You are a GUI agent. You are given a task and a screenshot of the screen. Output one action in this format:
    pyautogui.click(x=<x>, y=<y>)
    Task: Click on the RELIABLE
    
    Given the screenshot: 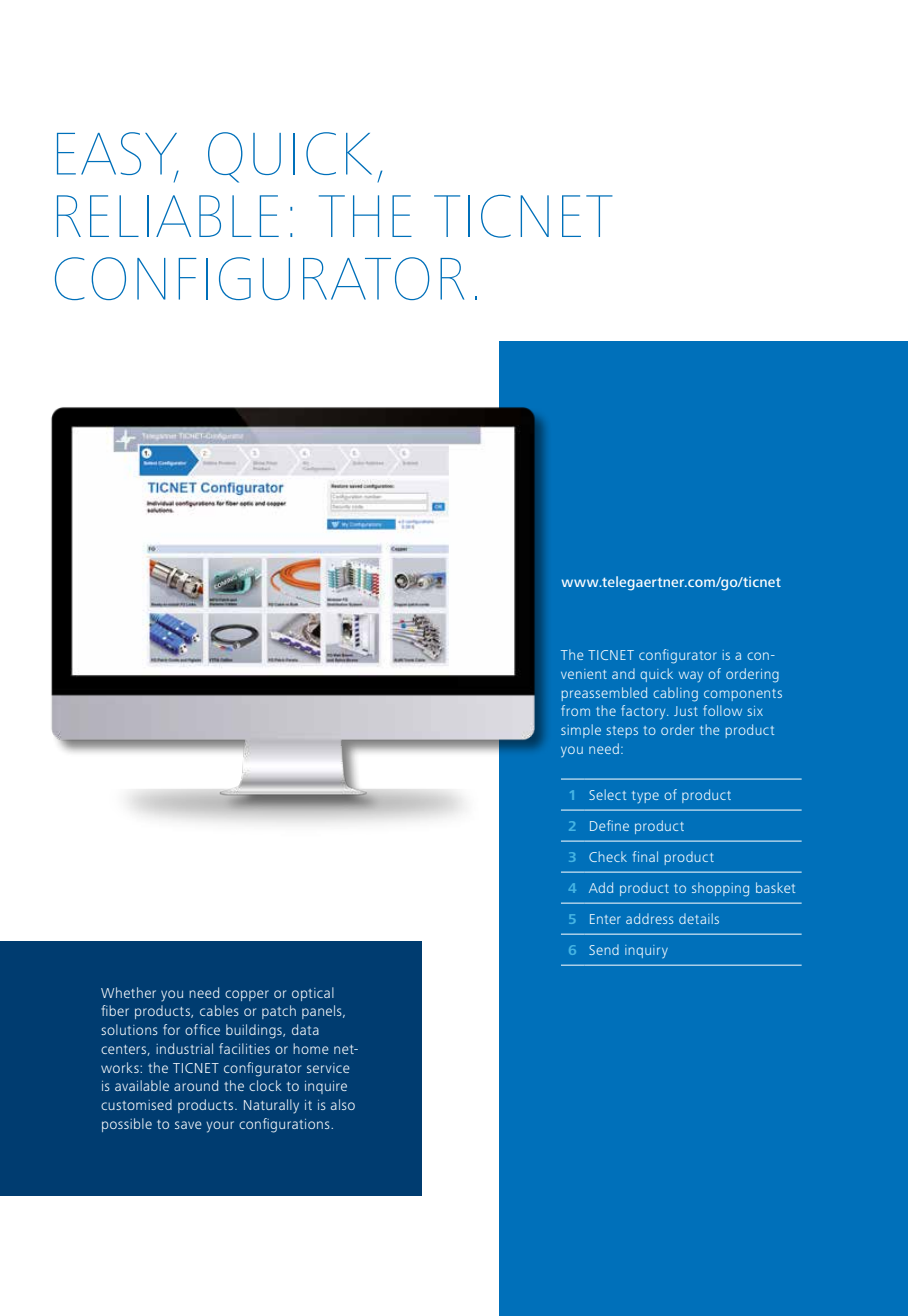 What is the action you would take?
    pyautogui.click(x=168, y=216)
